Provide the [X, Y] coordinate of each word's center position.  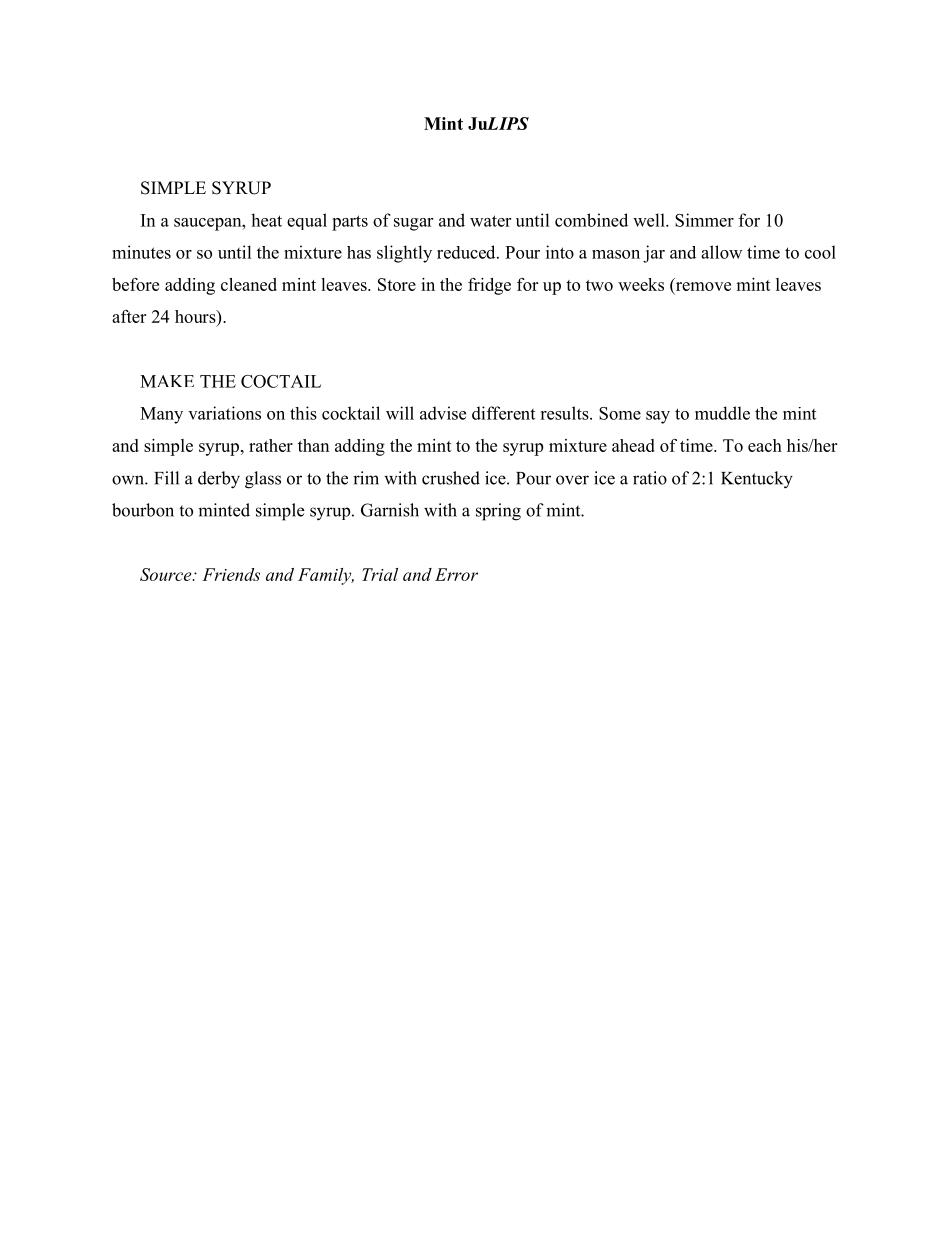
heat [266, 220]
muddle [722, 413]
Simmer [704, 220]
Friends [231, 574]
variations [224, 413]
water [490, 221]
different [503, 413]
